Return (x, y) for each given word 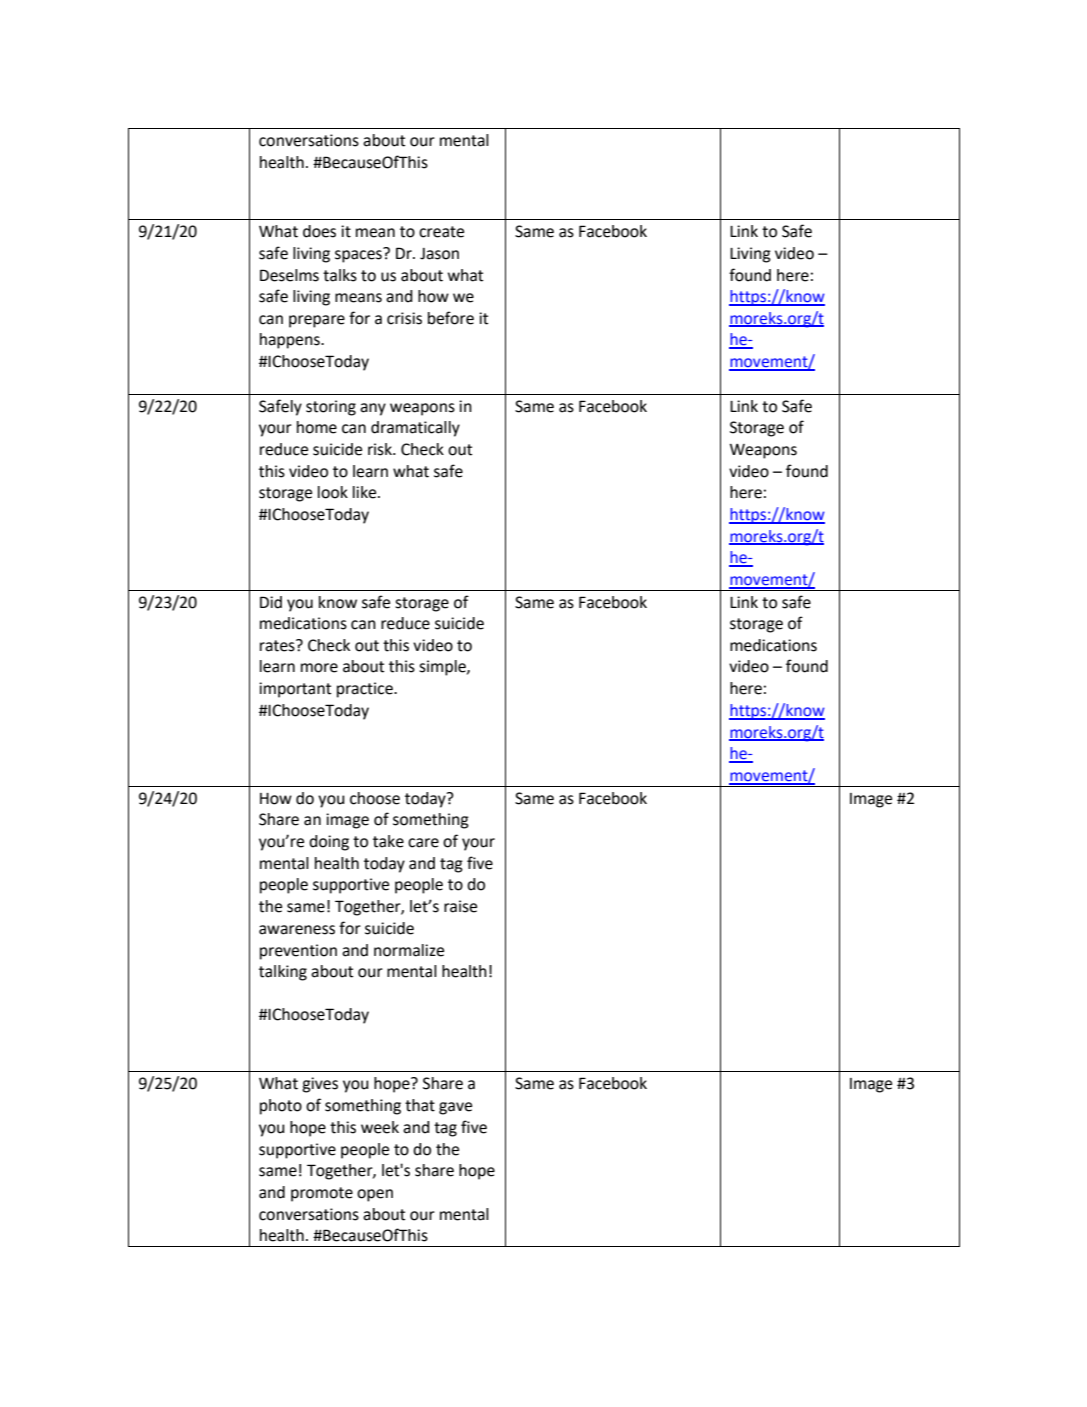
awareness (297, 930)
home (317, 427)
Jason (439, 254)
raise (460, 906)
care (423, 843)
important (295, 690)
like (366, 492)
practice (366, 690)
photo (281, 1107)
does (319, 231)
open (375, 1195)
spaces (359, 255)
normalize (409, 950)
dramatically (415, 429)
